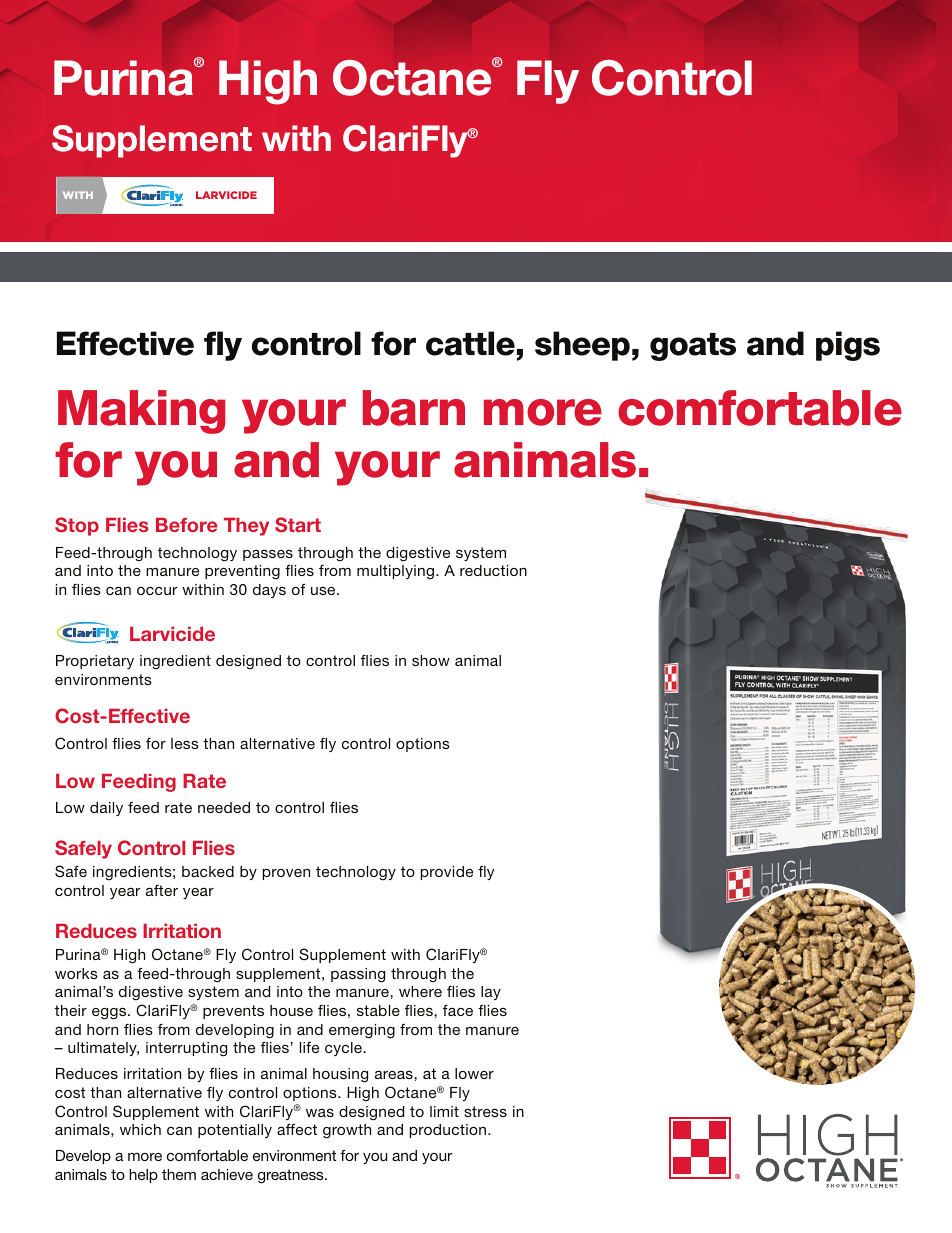 Image resolution: width=952 pixels, height=1233 pixels. Describe the element at coordinates (491, 993) in the screenshot. I see `lay` at that location.
